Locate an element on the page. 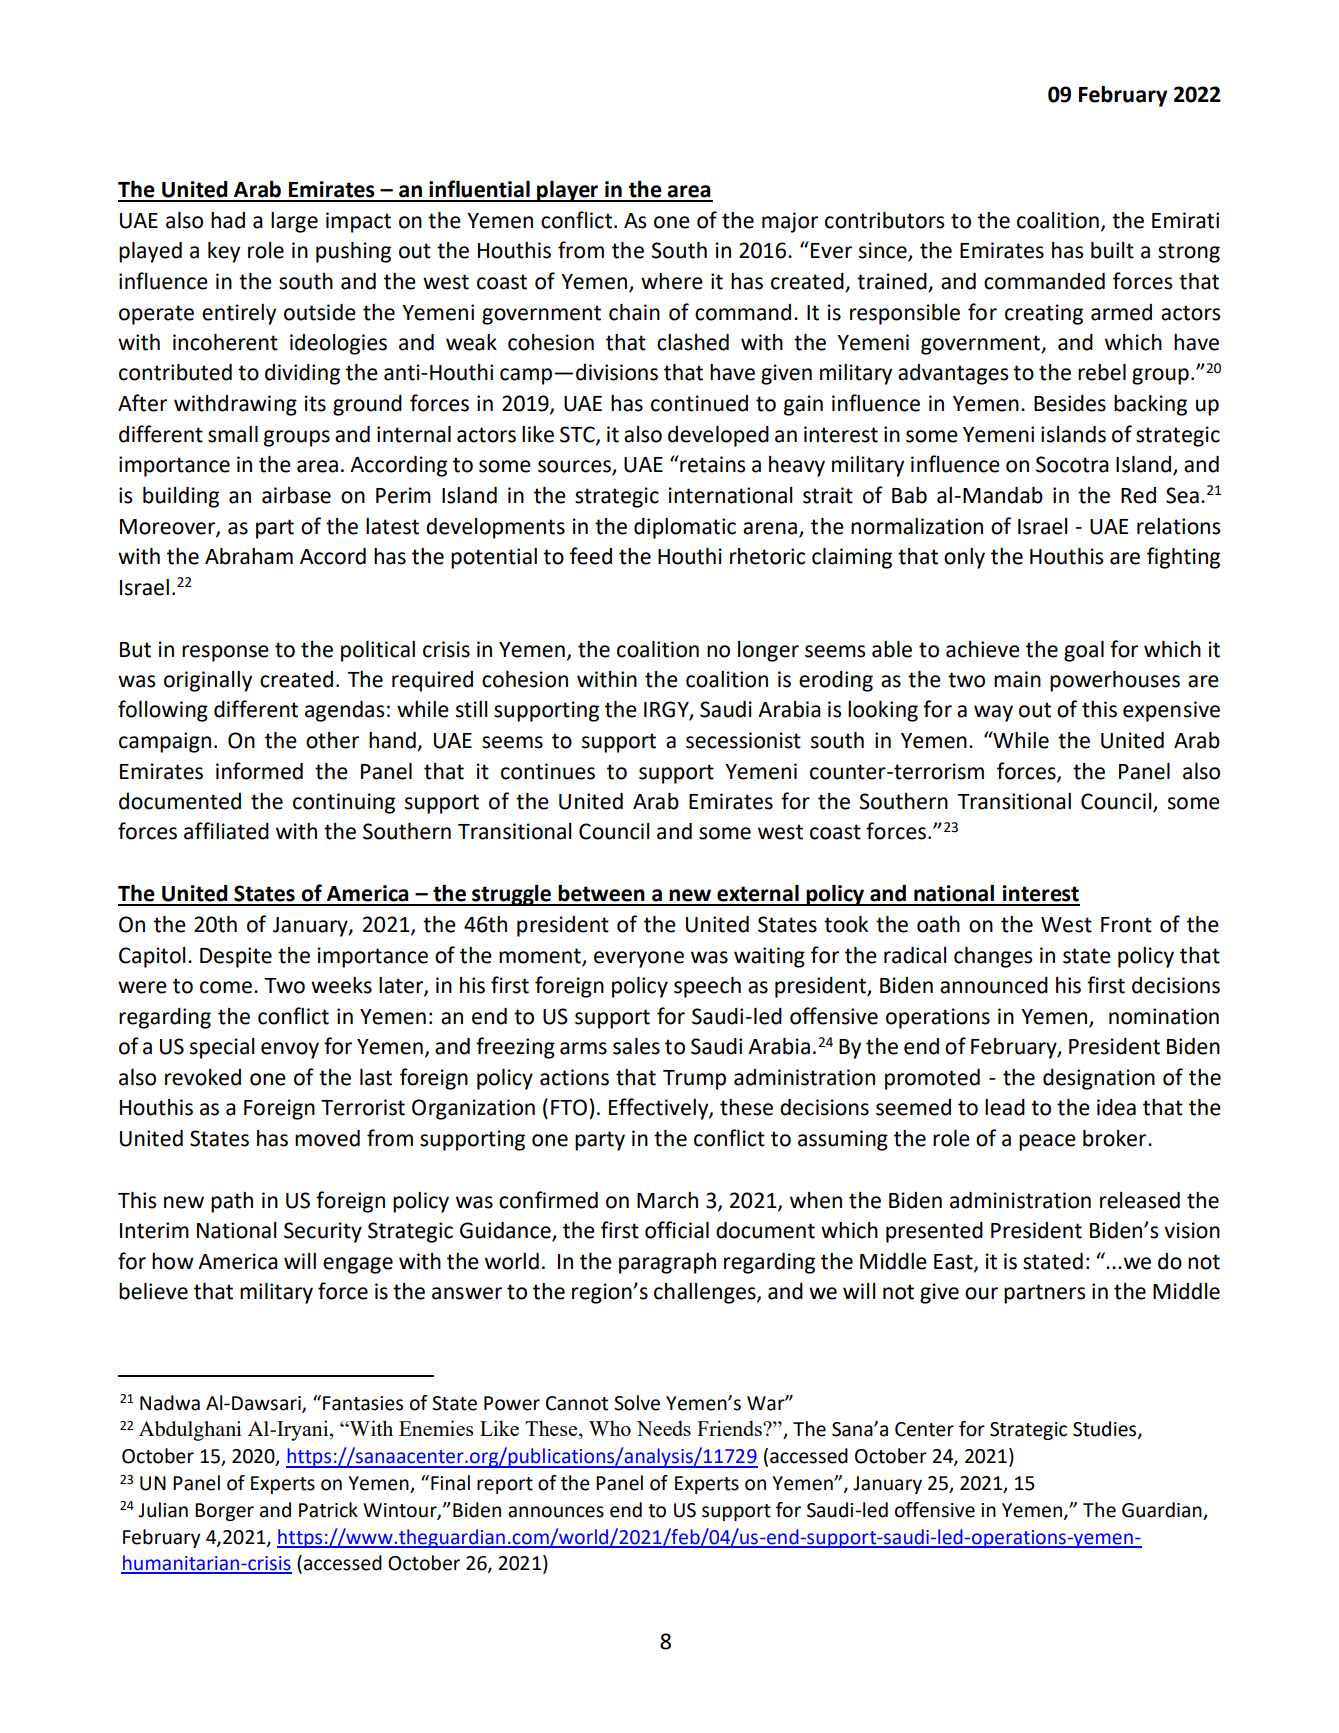 This image has height=1733, width=1339. path is located at coordinates (232, 1202).
